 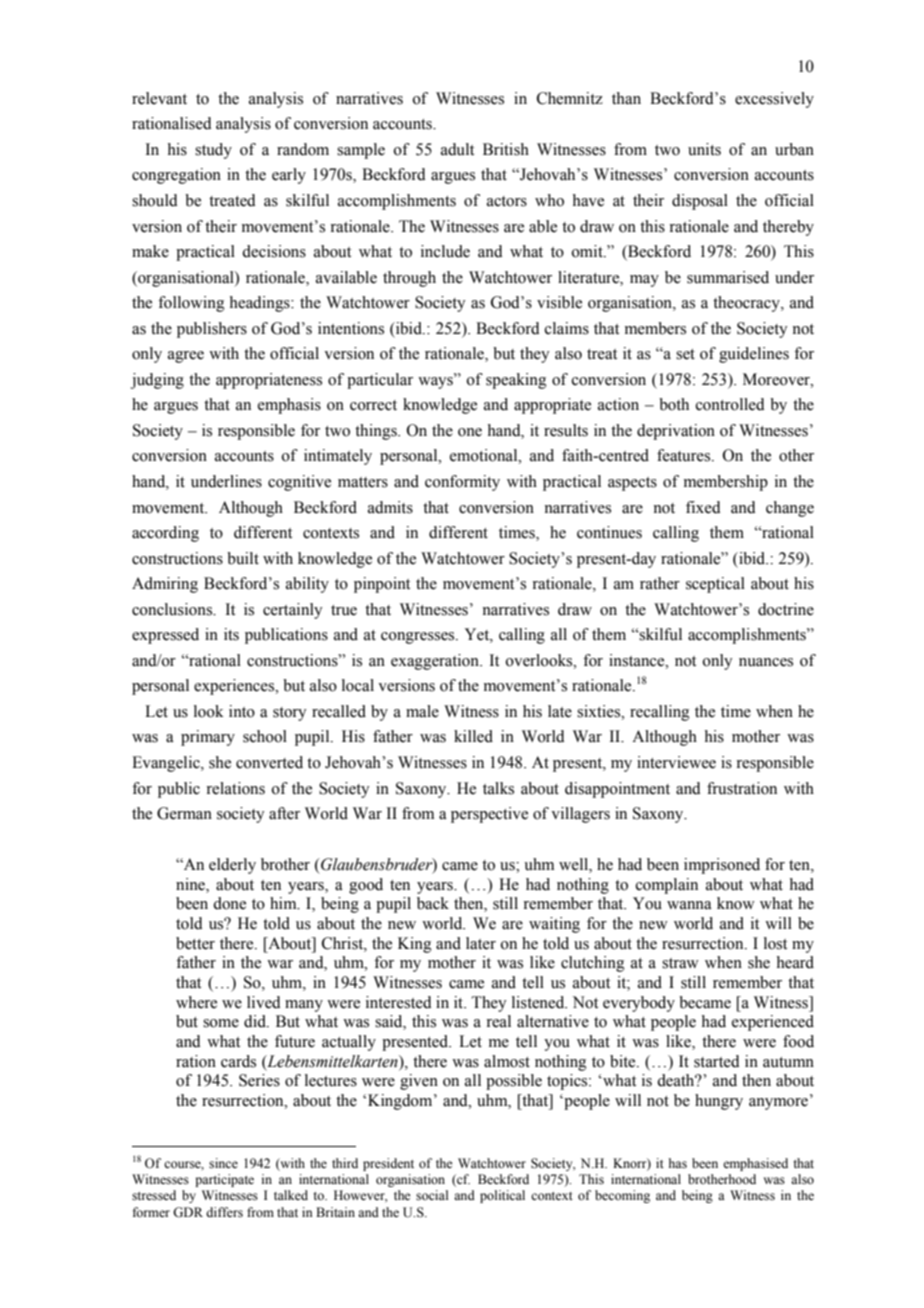 What do you see at coordinates (224, 1180) in the screenshot?
I see `participate` at bounding box center [224, 1180].
